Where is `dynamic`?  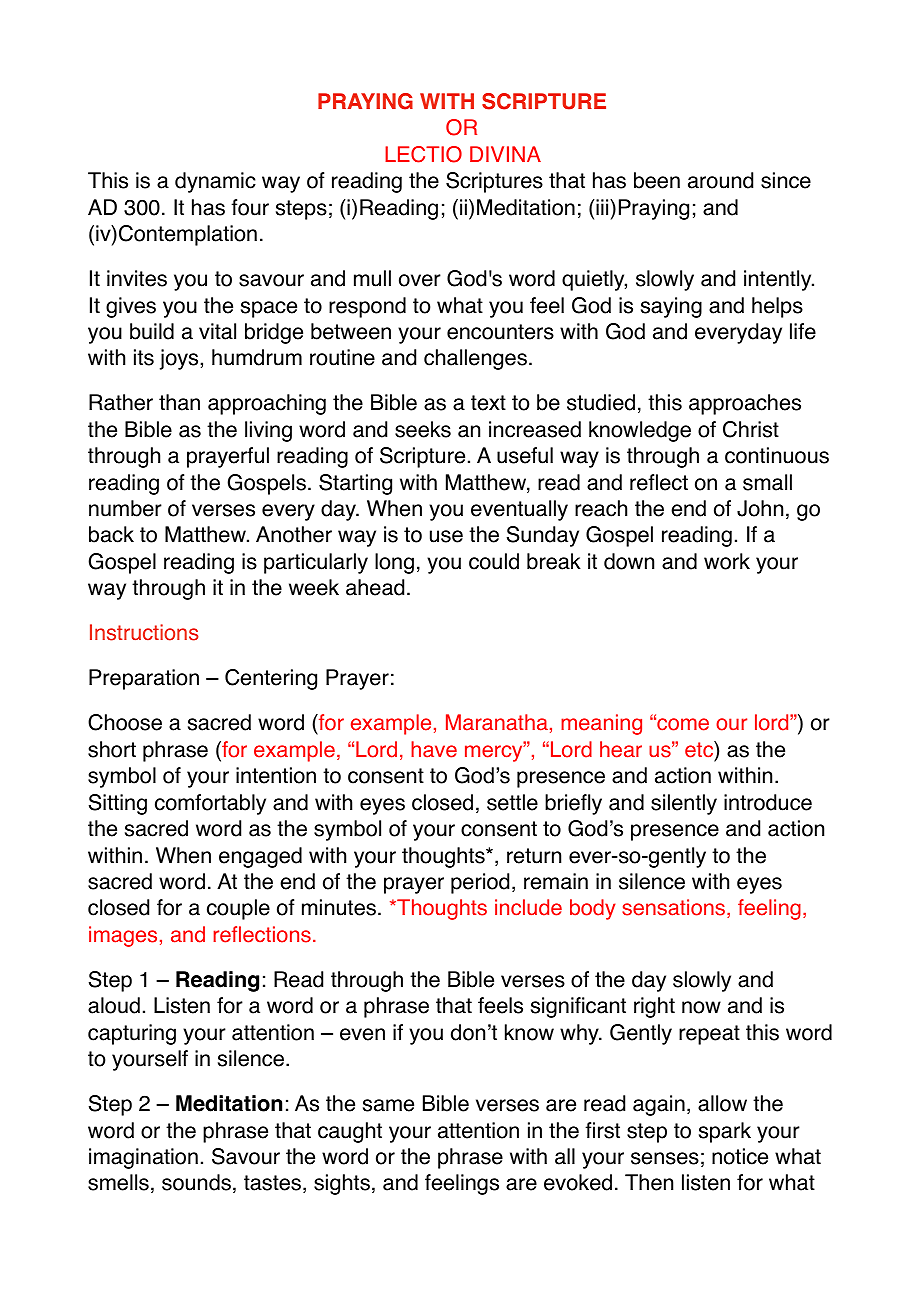
dynamic is located at coordinates (215, 182).
